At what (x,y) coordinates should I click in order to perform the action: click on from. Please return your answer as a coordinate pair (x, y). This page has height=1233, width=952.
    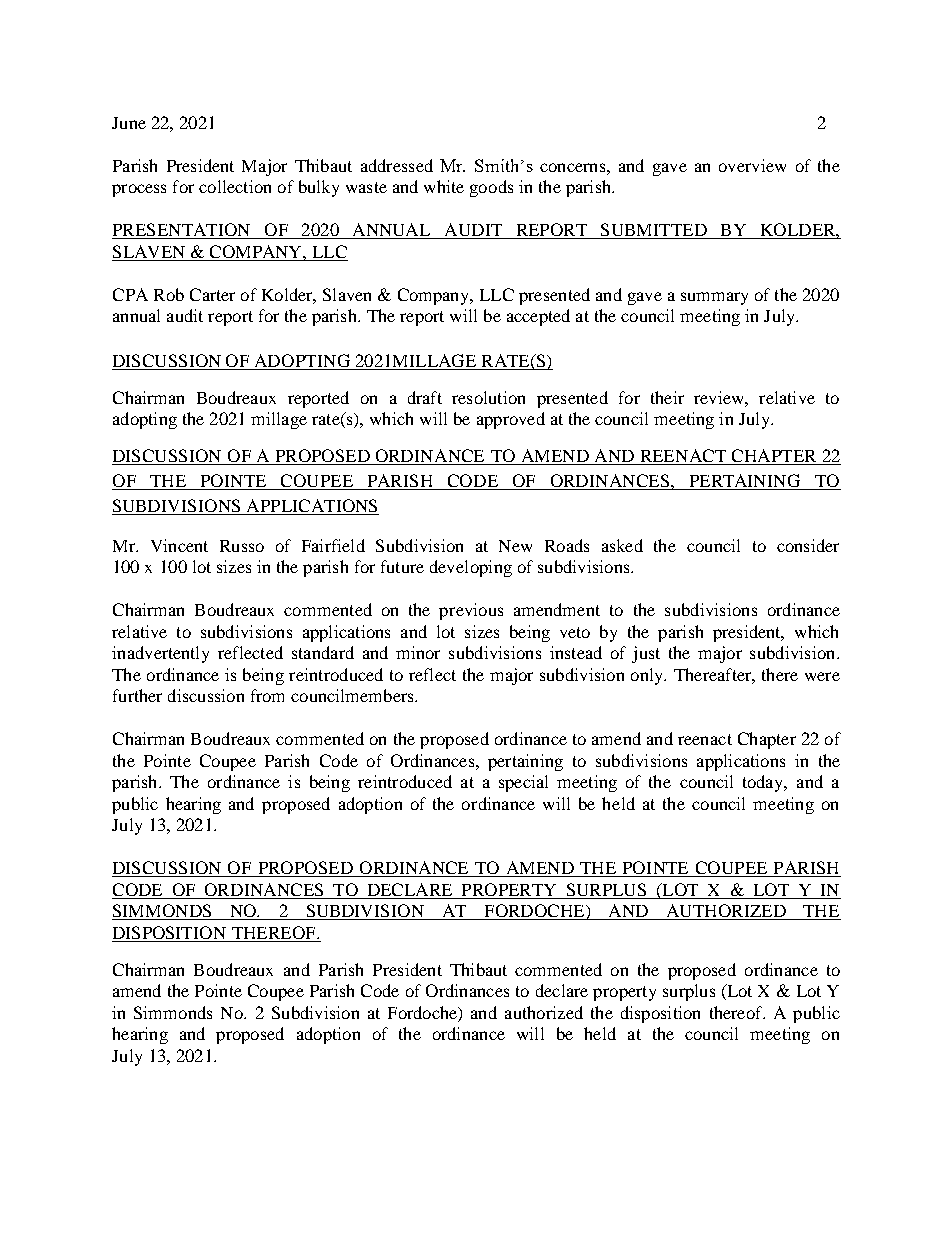
    Looking at the image, I should click on (267, 695).
